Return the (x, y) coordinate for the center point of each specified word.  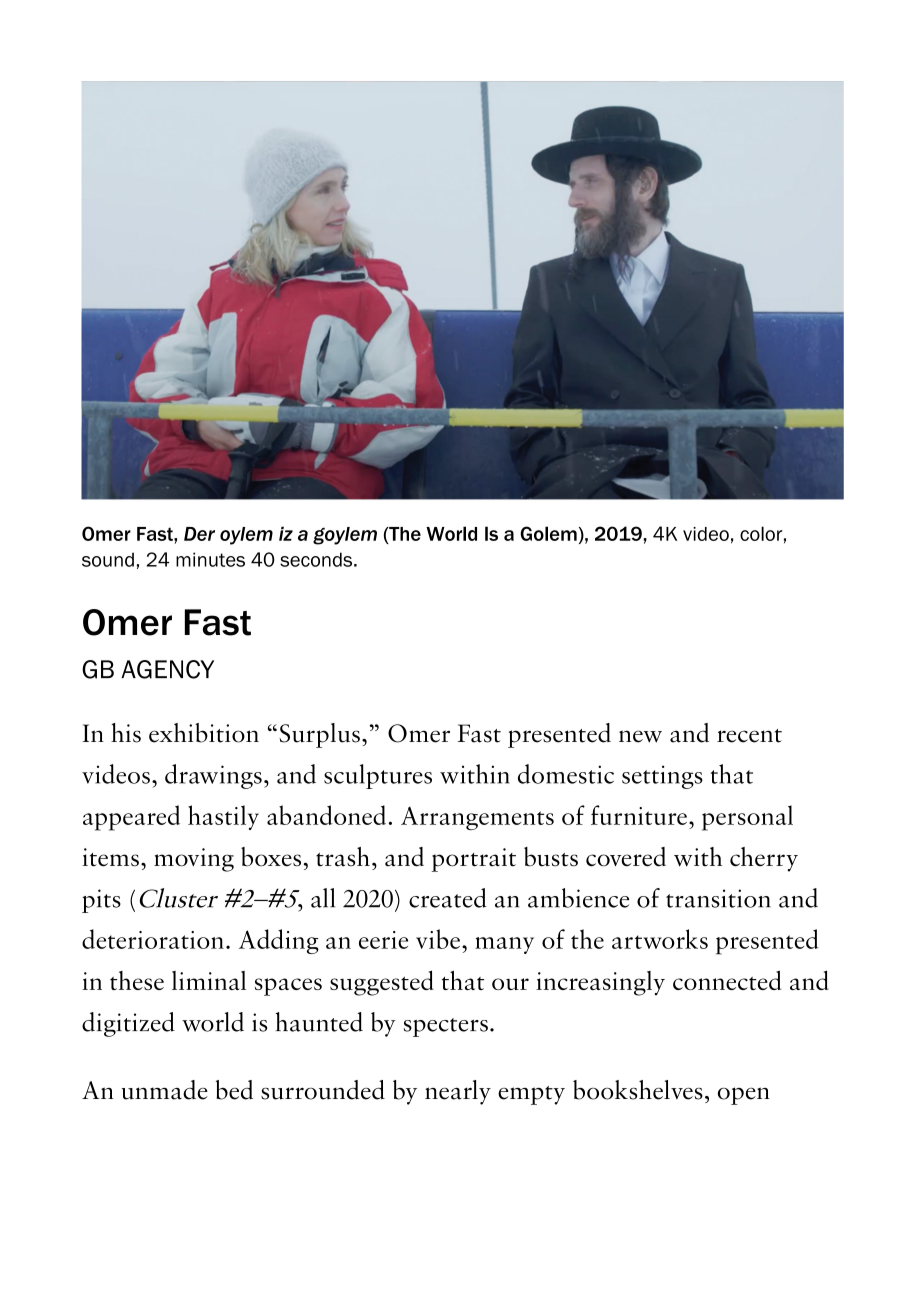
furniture (639, 815)
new (640, 736)
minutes (210, 559)
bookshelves (638, 1090)
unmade (165, 1090)
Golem (548, 533)
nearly (458, 1092)
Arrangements (477, 818)
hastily (223, 817)
